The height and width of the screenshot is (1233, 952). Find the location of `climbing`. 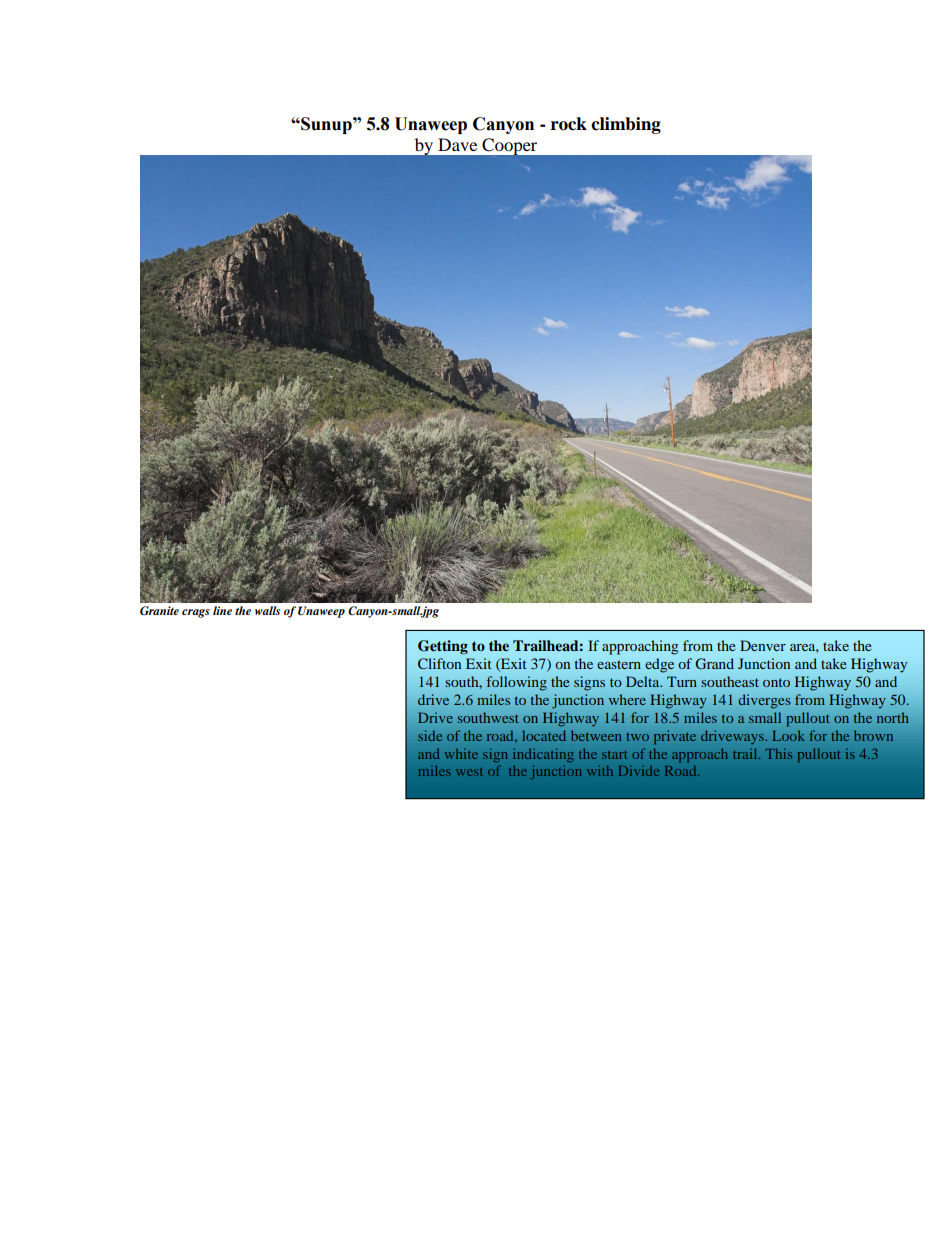

climbing is located at coordinates (626, 125).
